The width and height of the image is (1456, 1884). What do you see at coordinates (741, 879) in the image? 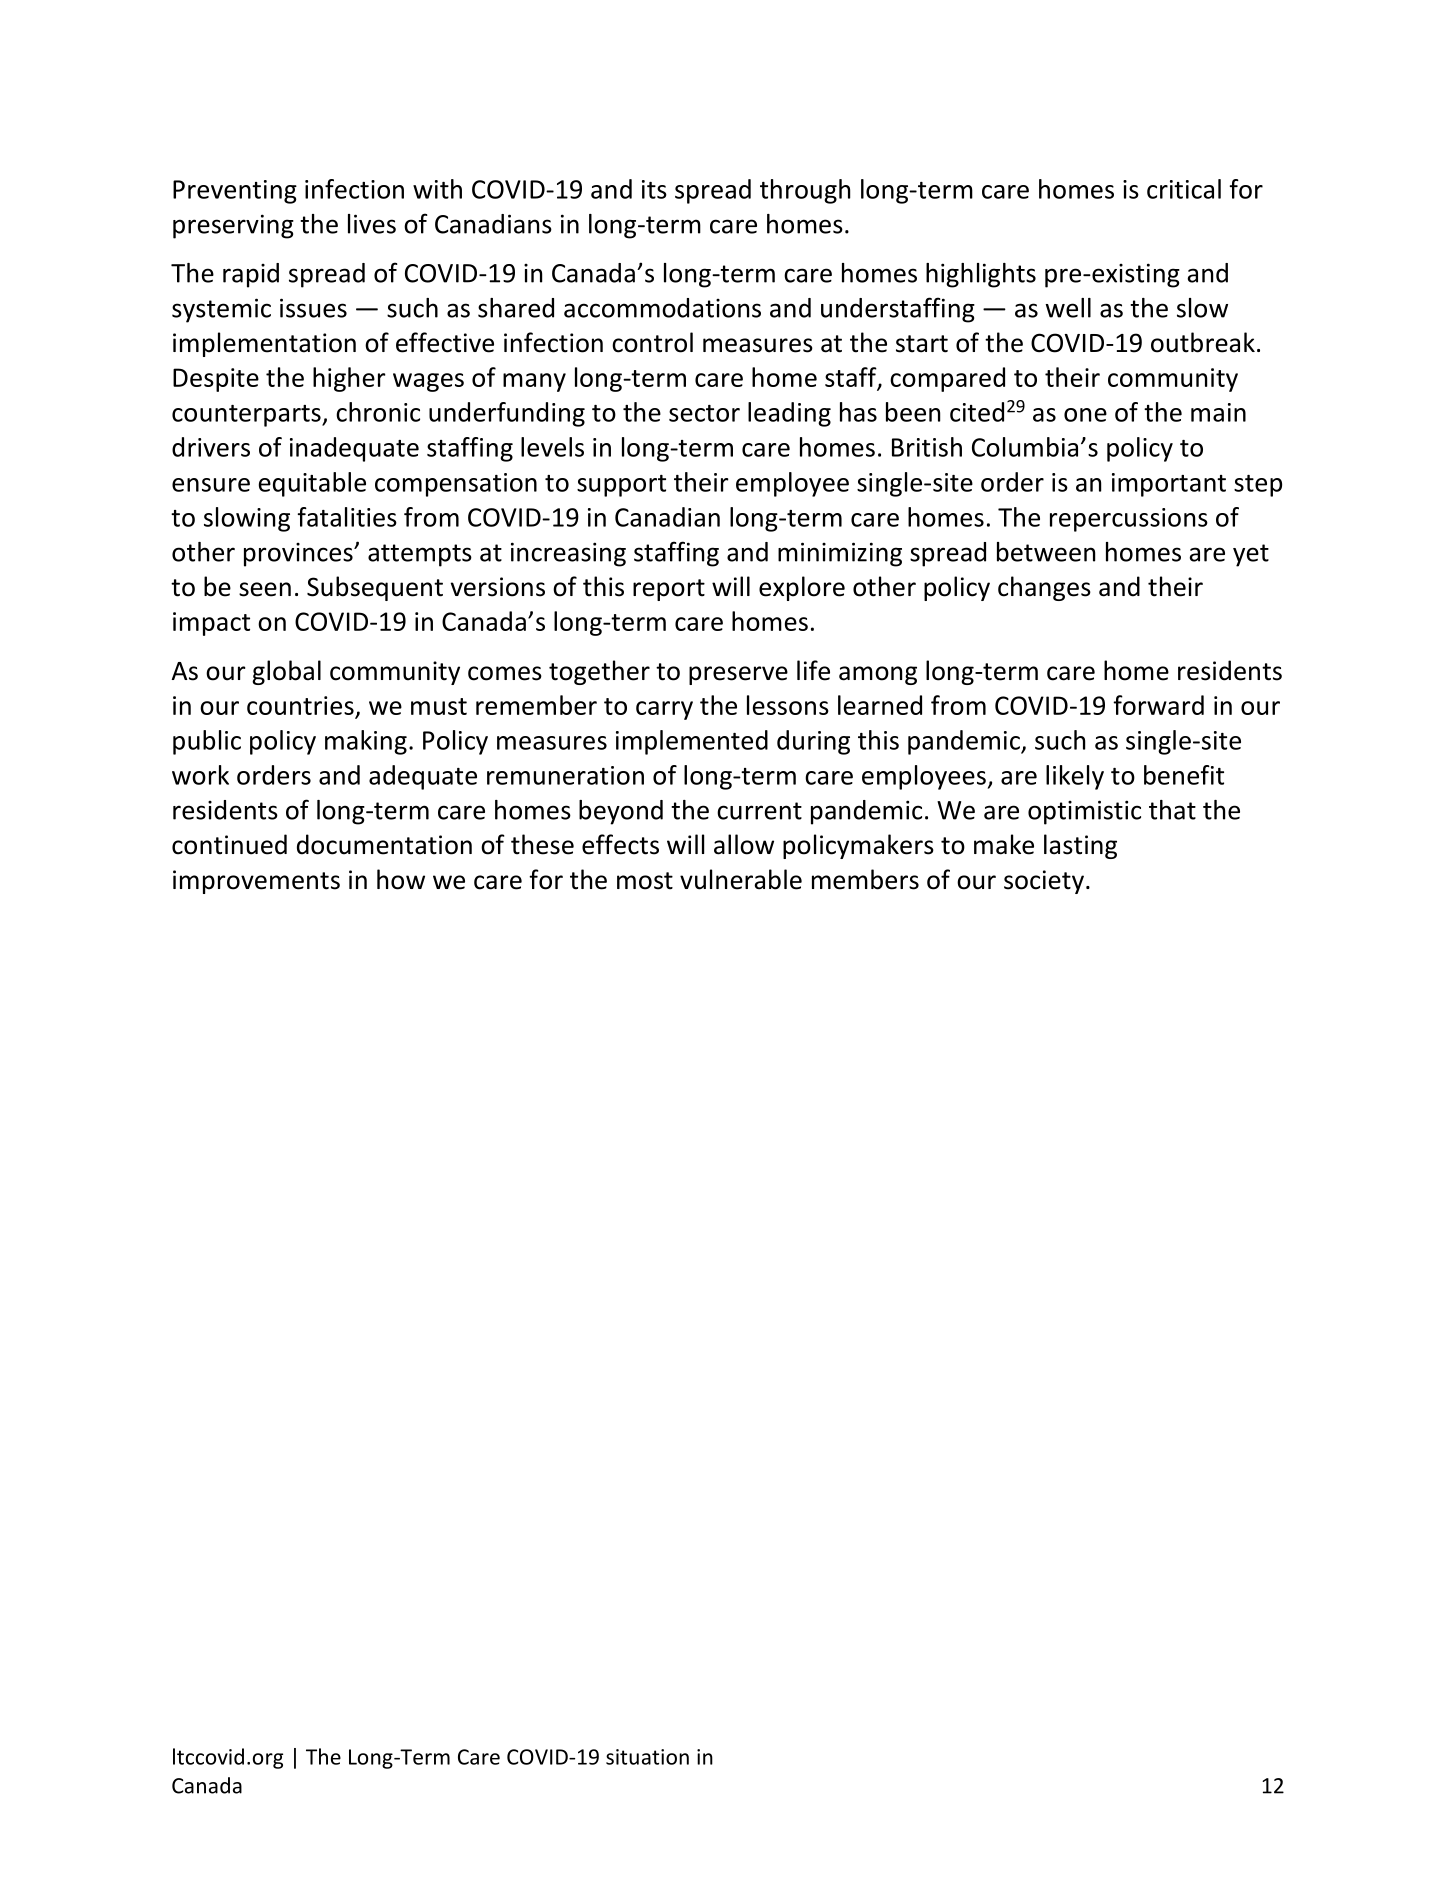
I see `vulnerable` at bounding box center [741, 879].
